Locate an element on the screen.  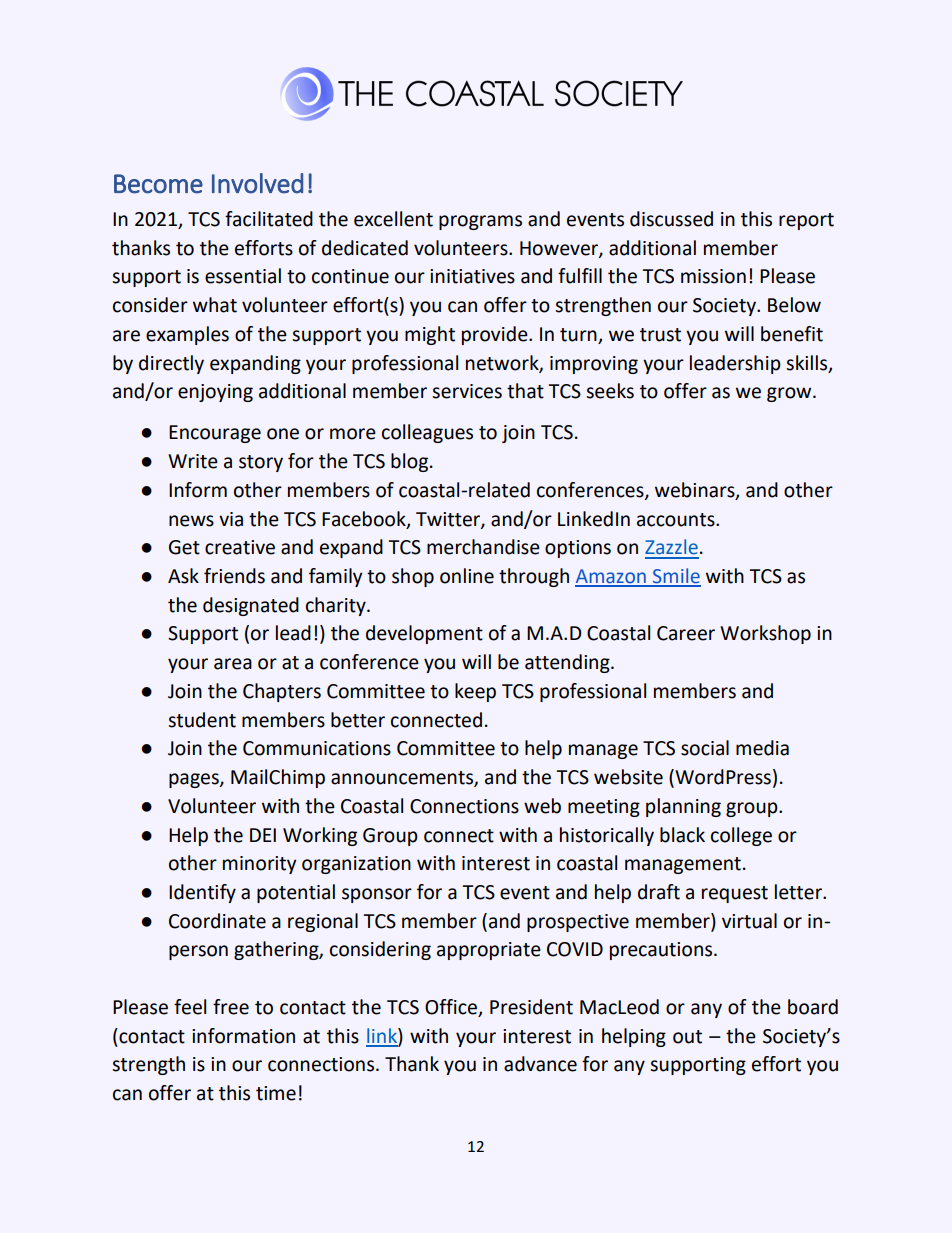
accounts is located at coordinates (677, 520).
